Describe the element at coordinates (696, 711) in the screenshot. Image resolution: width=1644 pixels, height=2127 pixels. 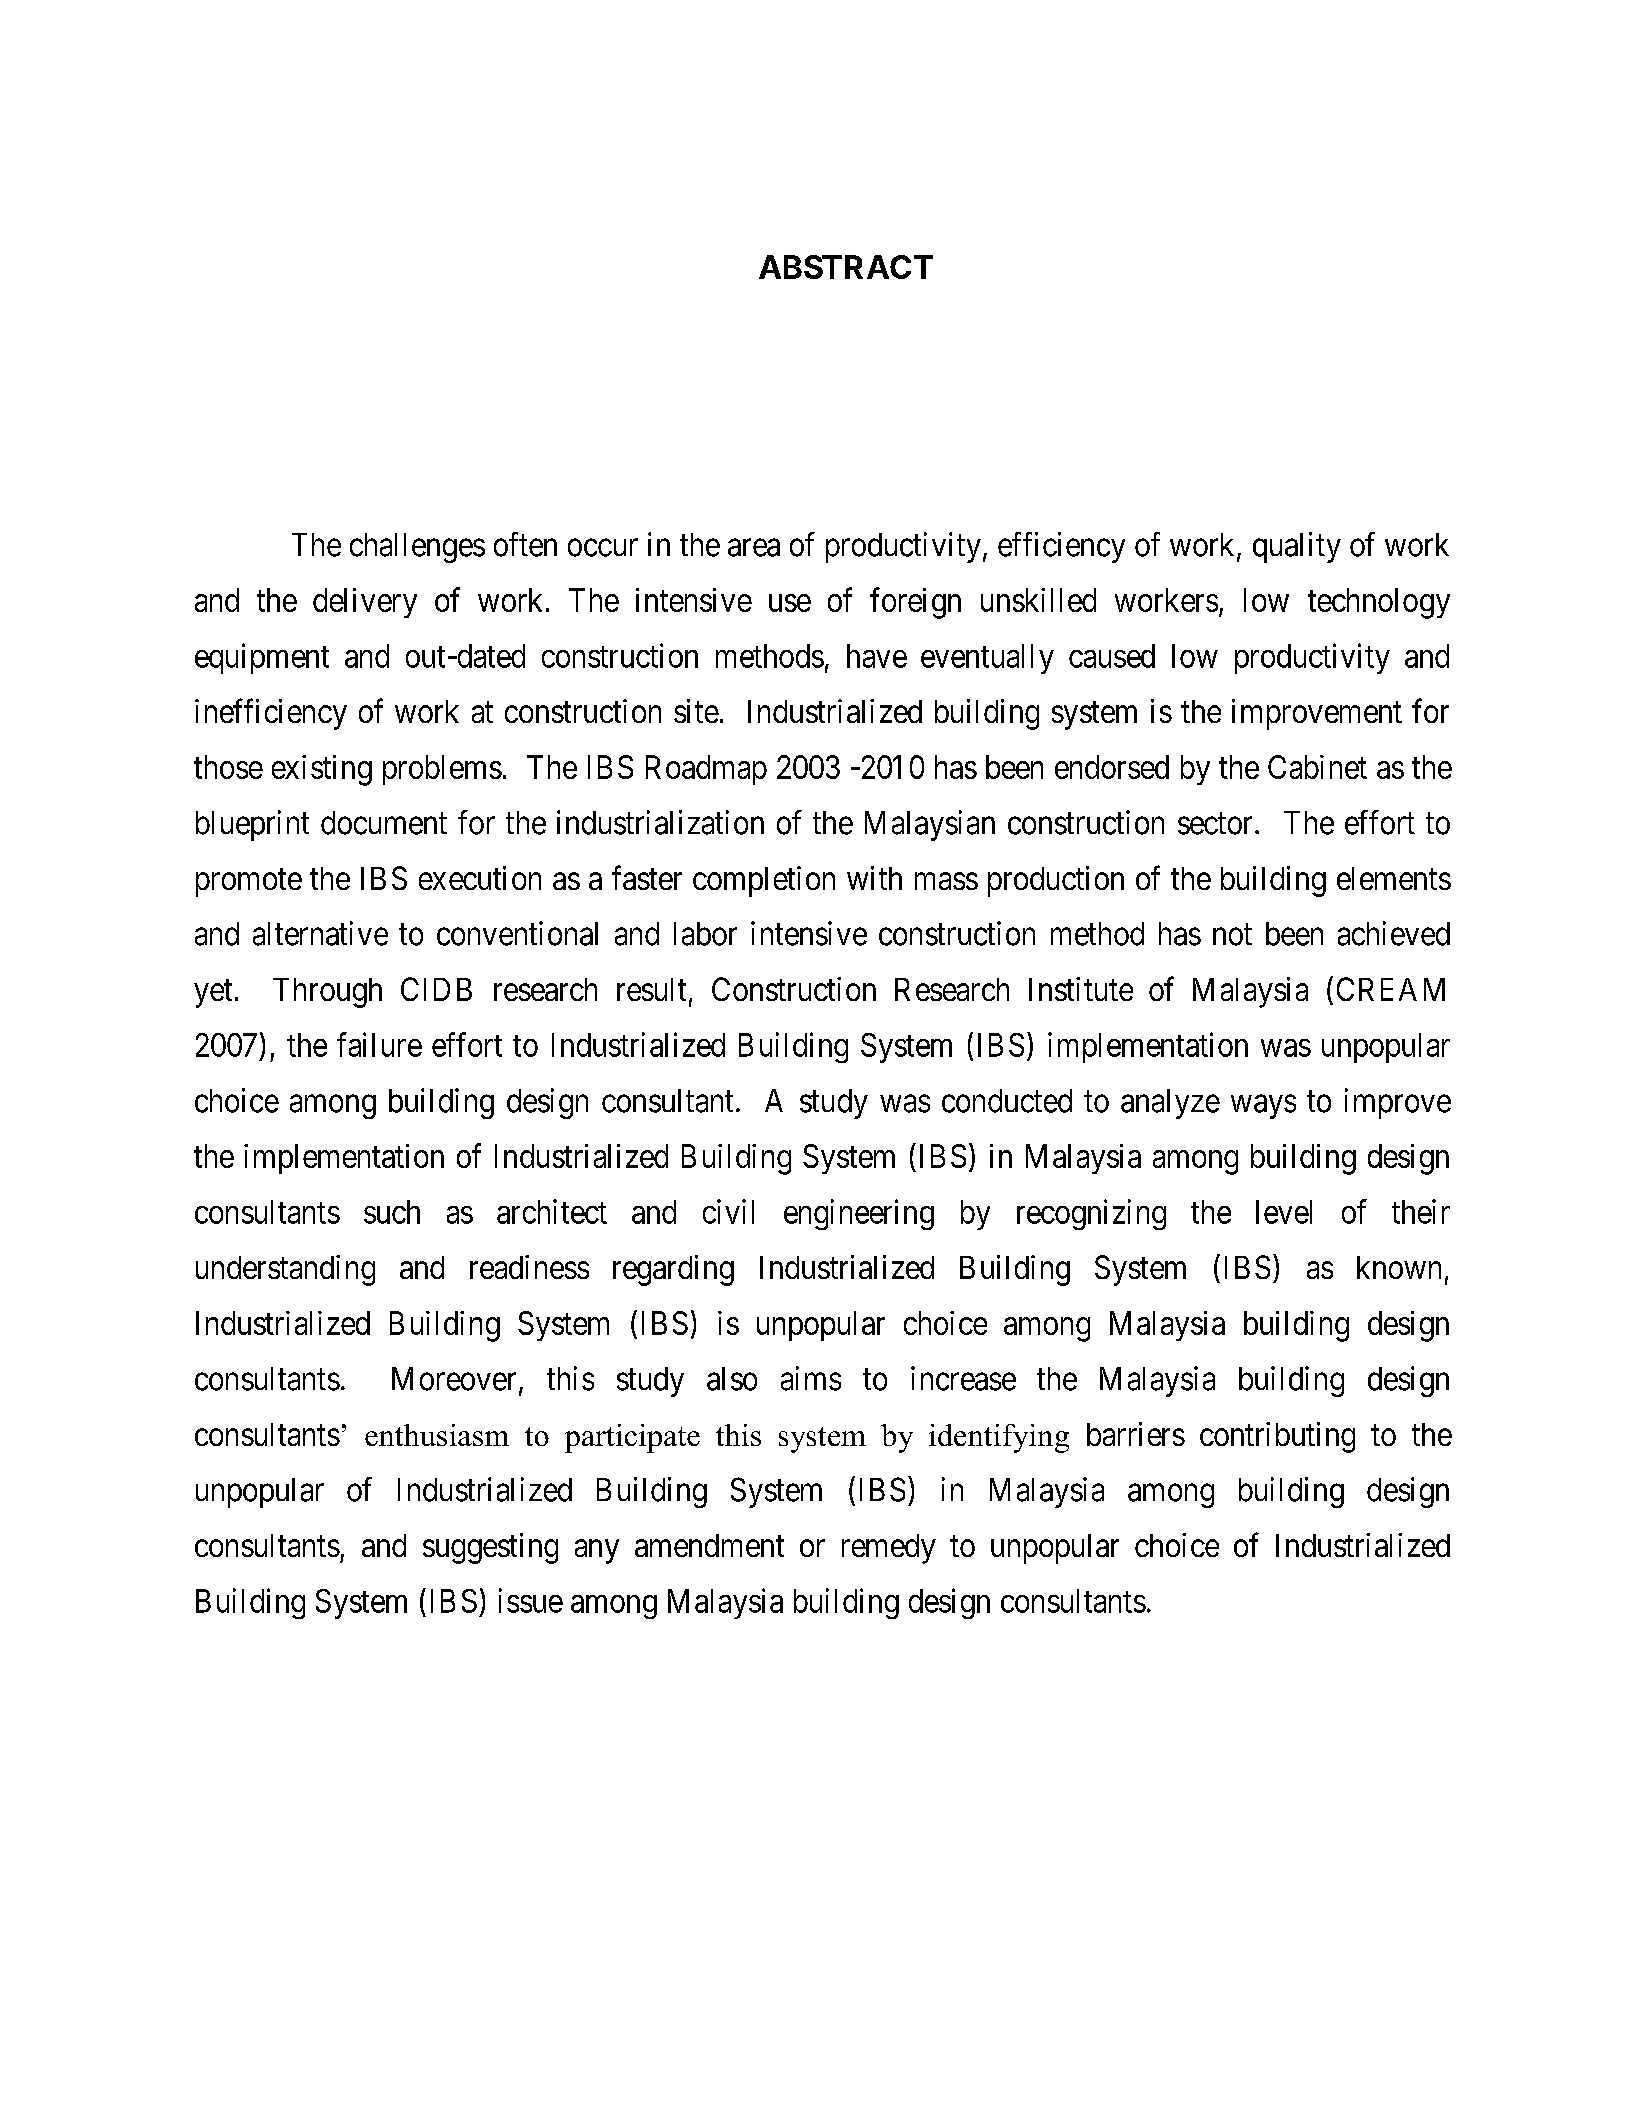
I see `site` at that location.
